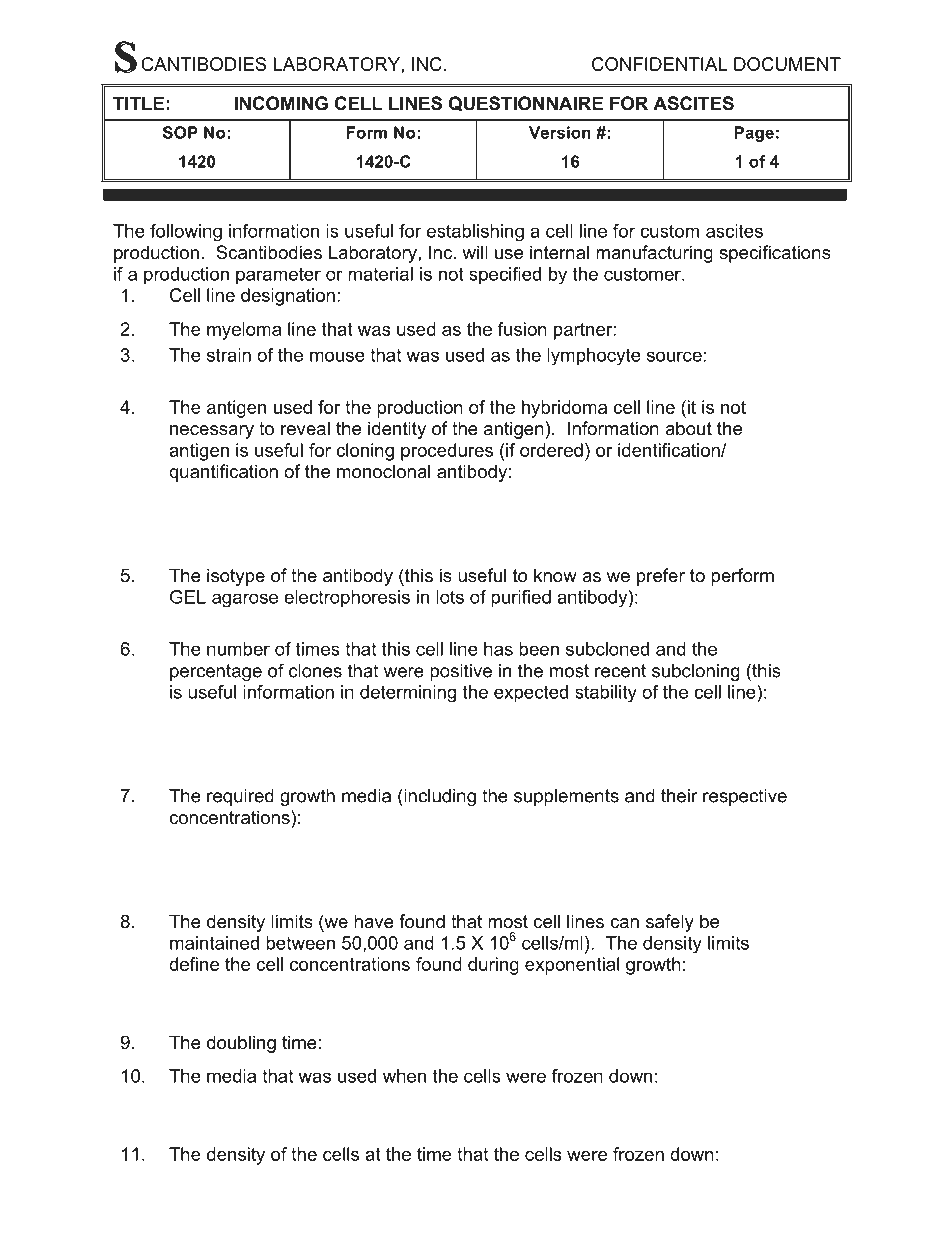  What do you see at coordinates (188, 597) in the page?
I see `GEL` at bounding box center [188, 597].
